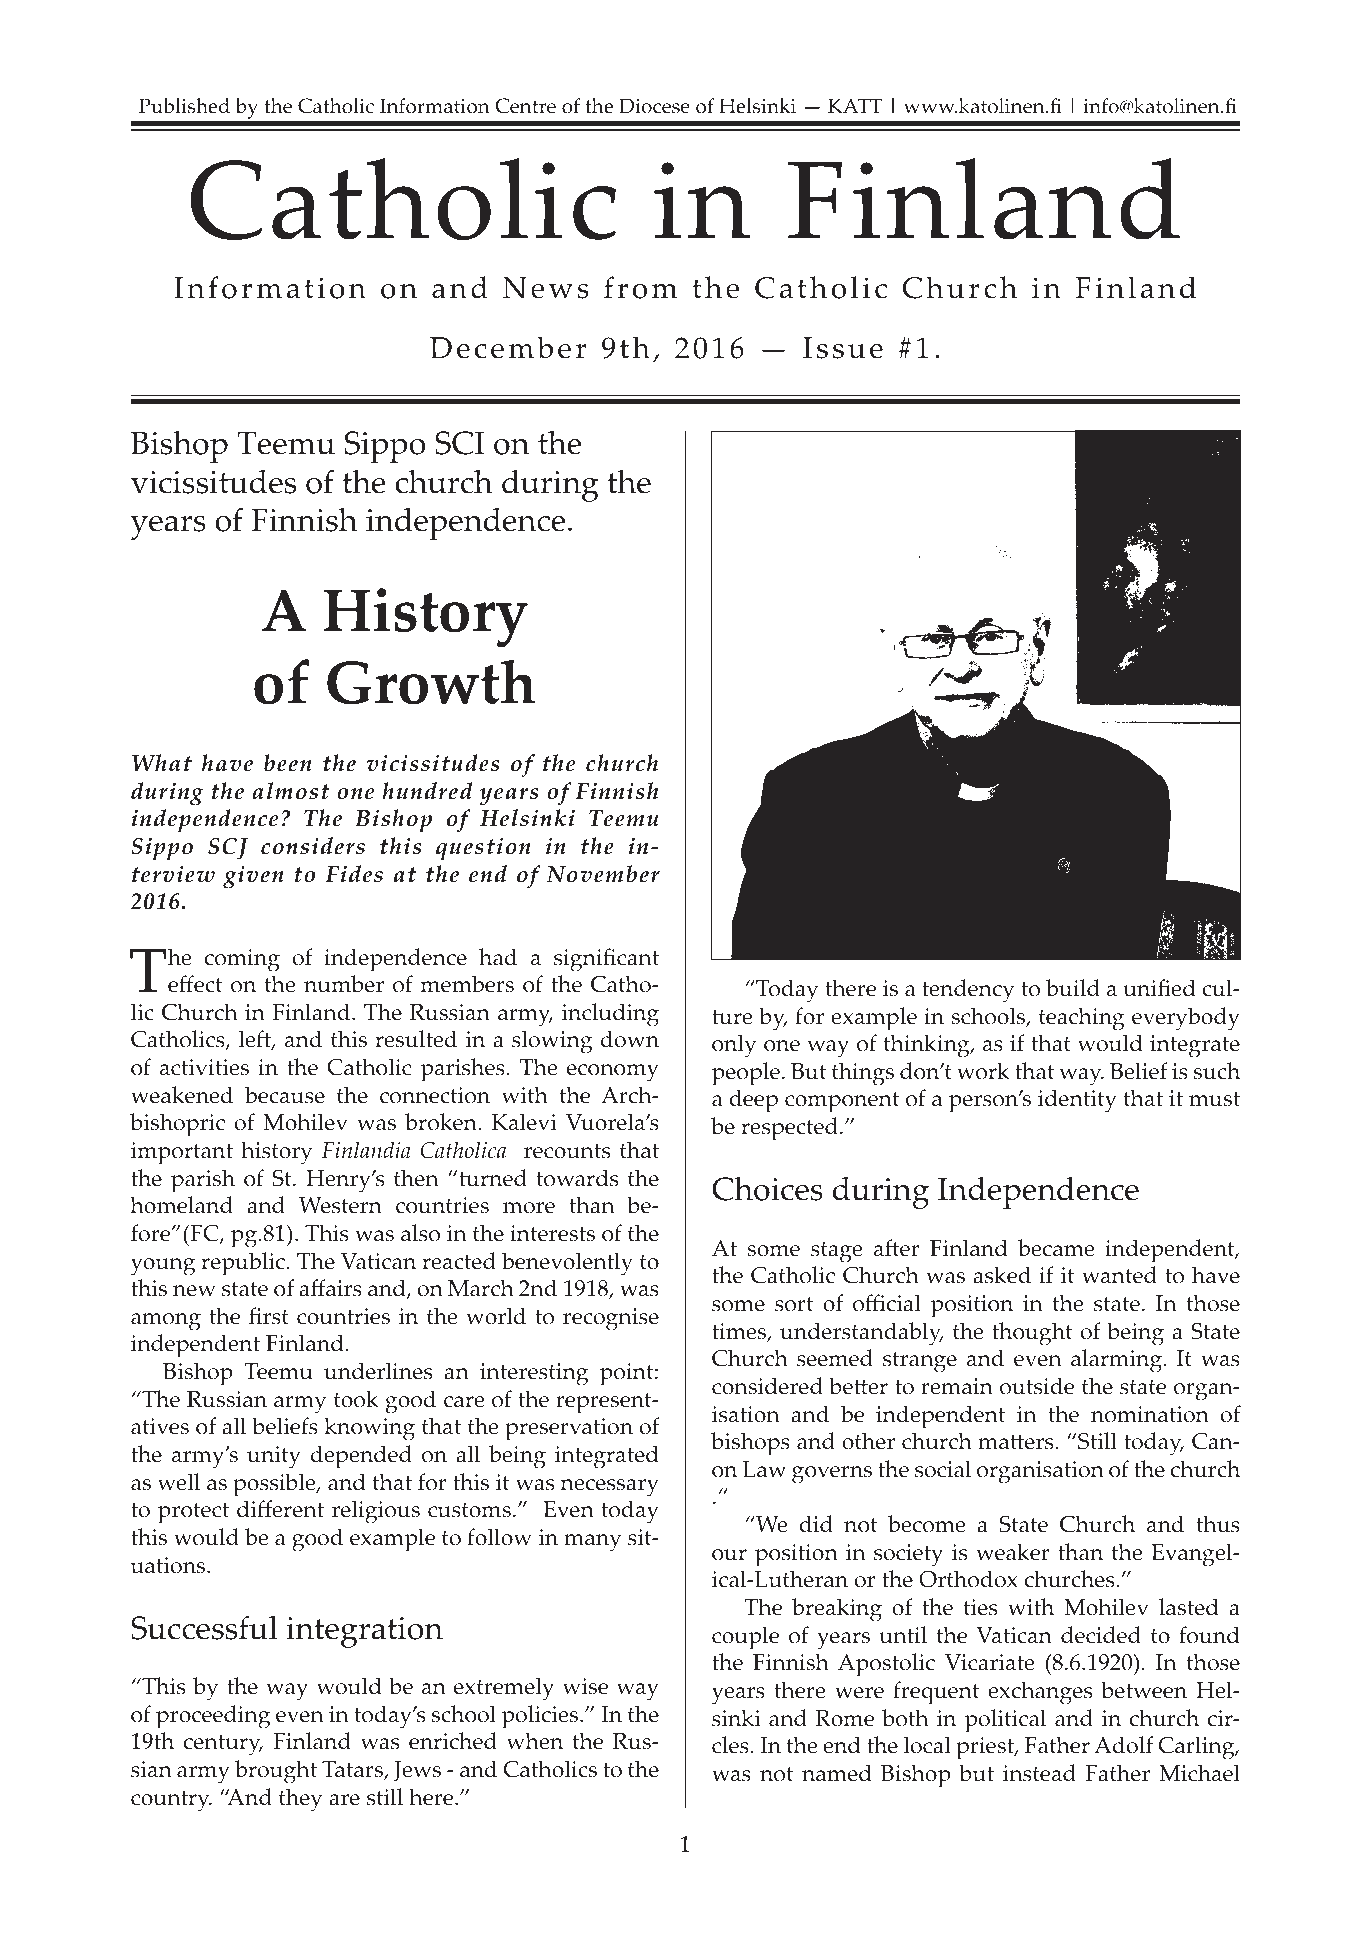  What do you see at coordinates (1073, 988) in the screenshot?
I see `build` at bounding box center [1073, 988].
